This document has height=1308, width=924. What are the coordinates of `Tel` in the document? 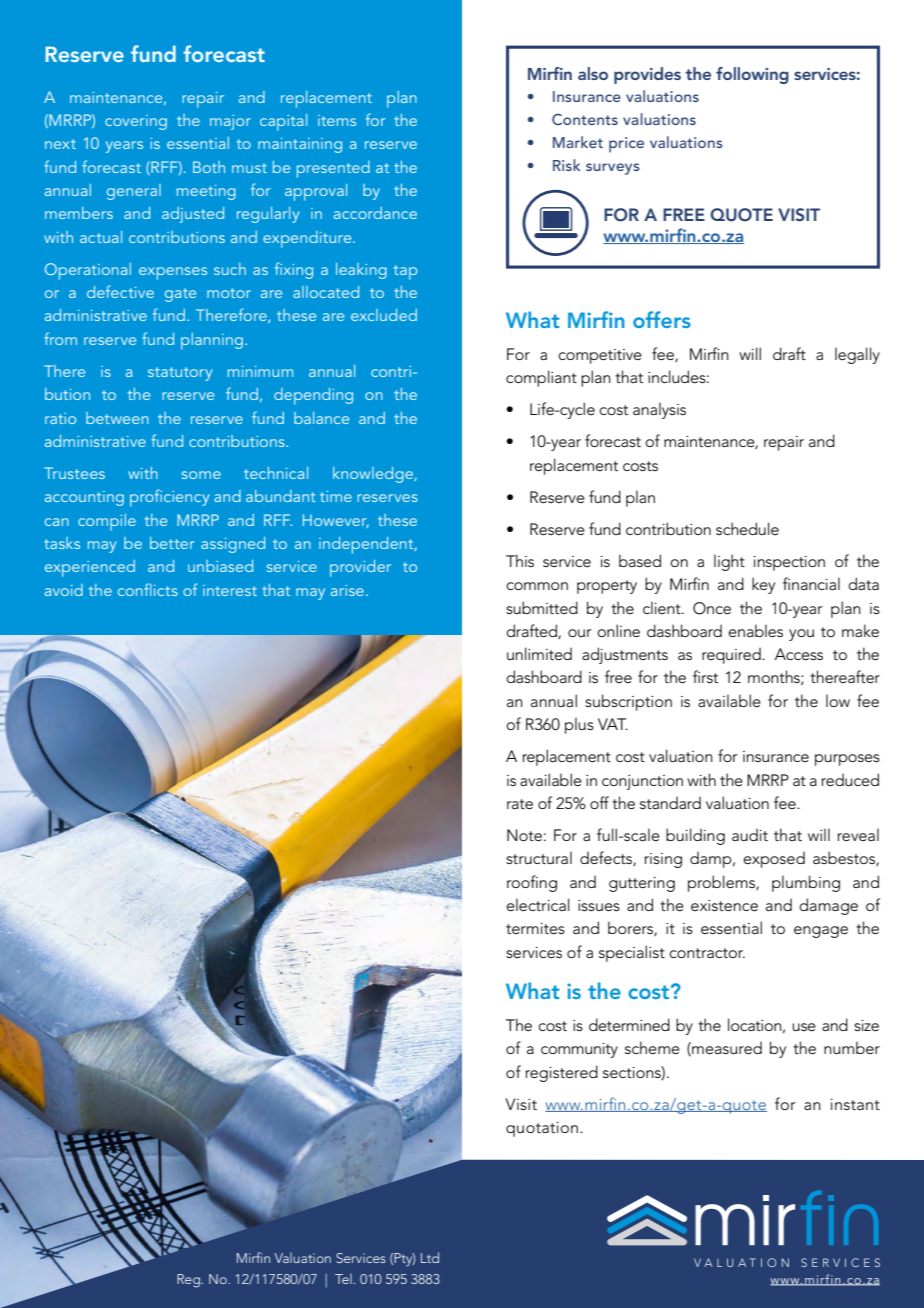 It's located at (343, 1278).
